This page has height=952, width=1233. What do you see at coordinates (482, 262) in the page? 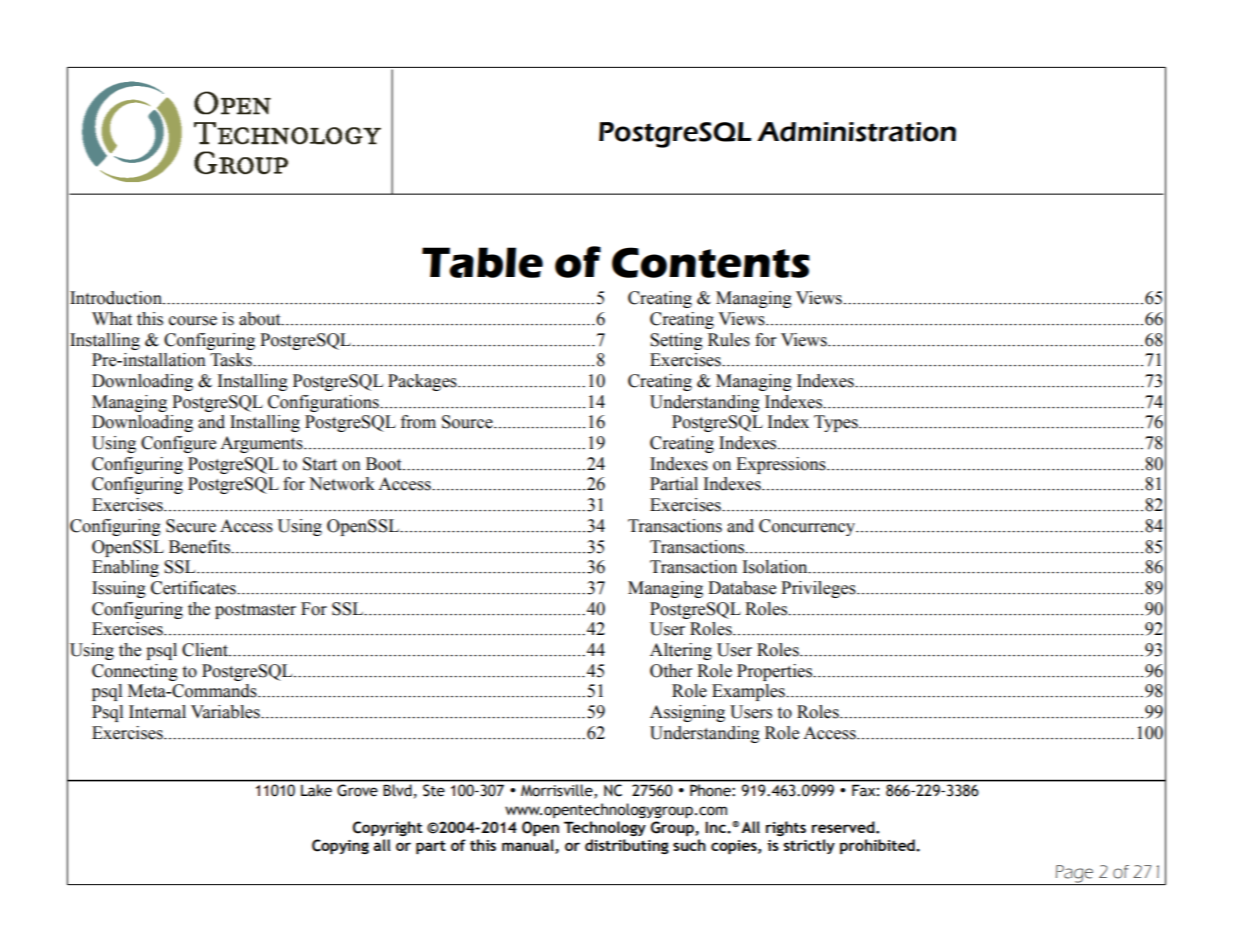
I see `Table` at bounding box center [482, 262].
